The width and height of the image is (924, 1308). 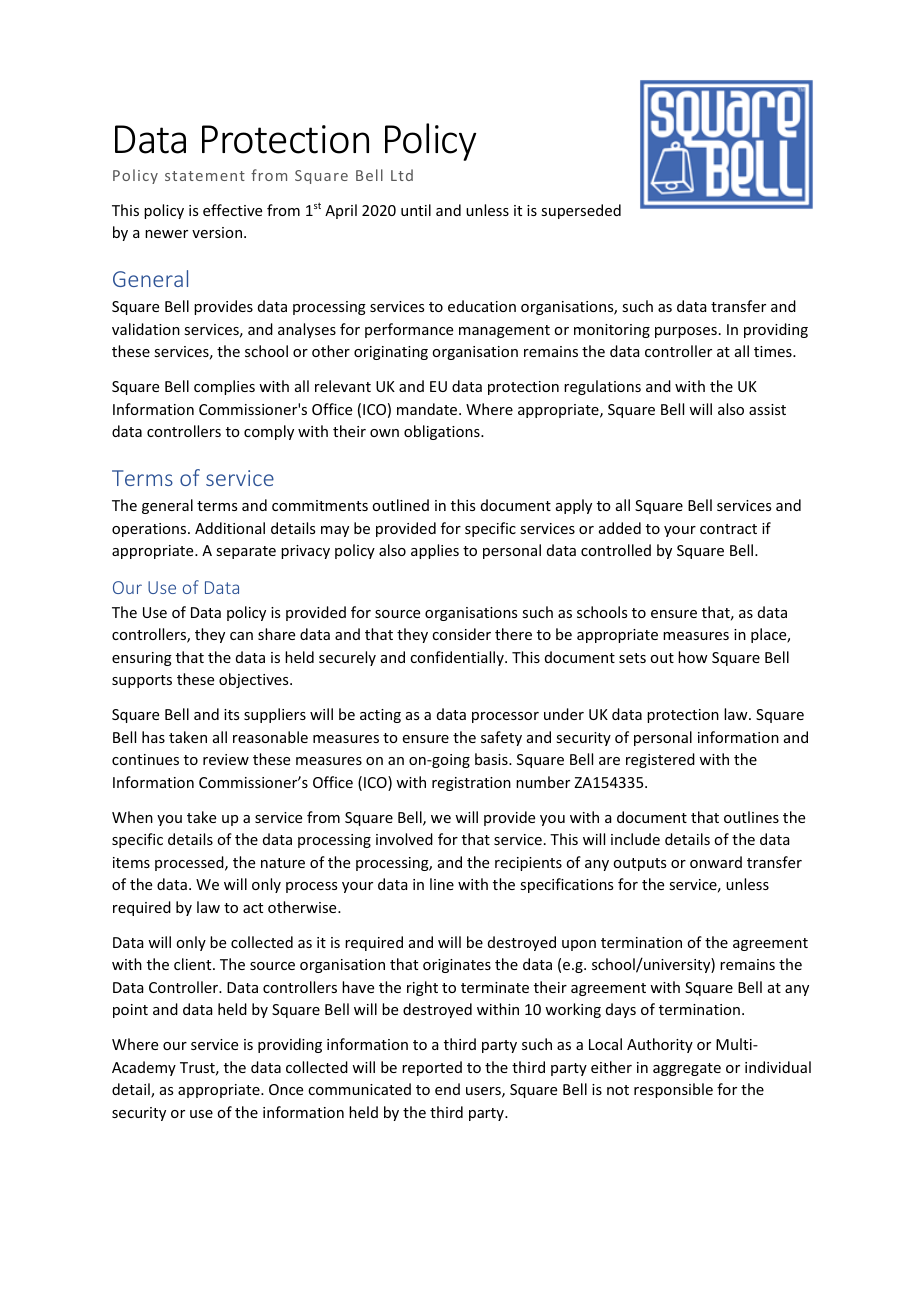 I want to click on assist, so click(x=767, y=409).
